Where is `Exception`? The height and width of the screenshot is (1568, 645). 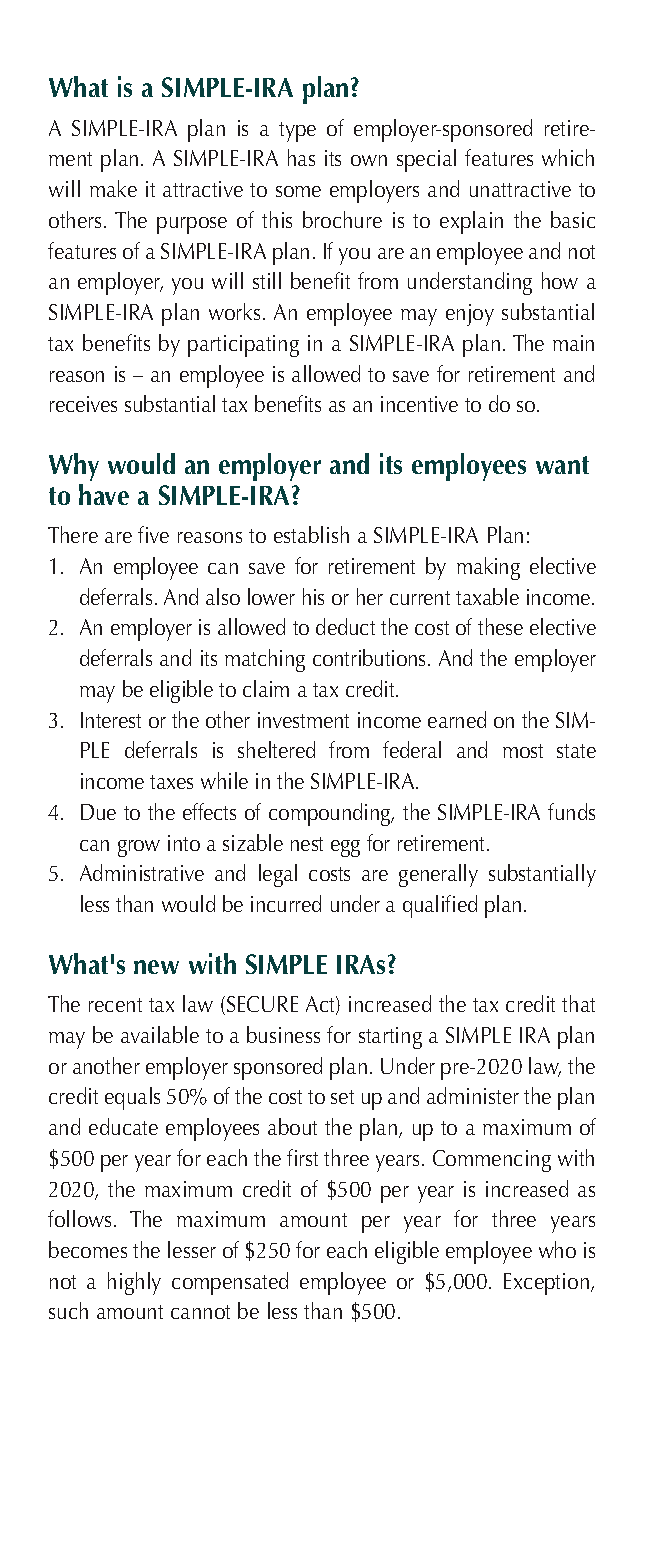
Exception is located at coordinates (546, 1284).
